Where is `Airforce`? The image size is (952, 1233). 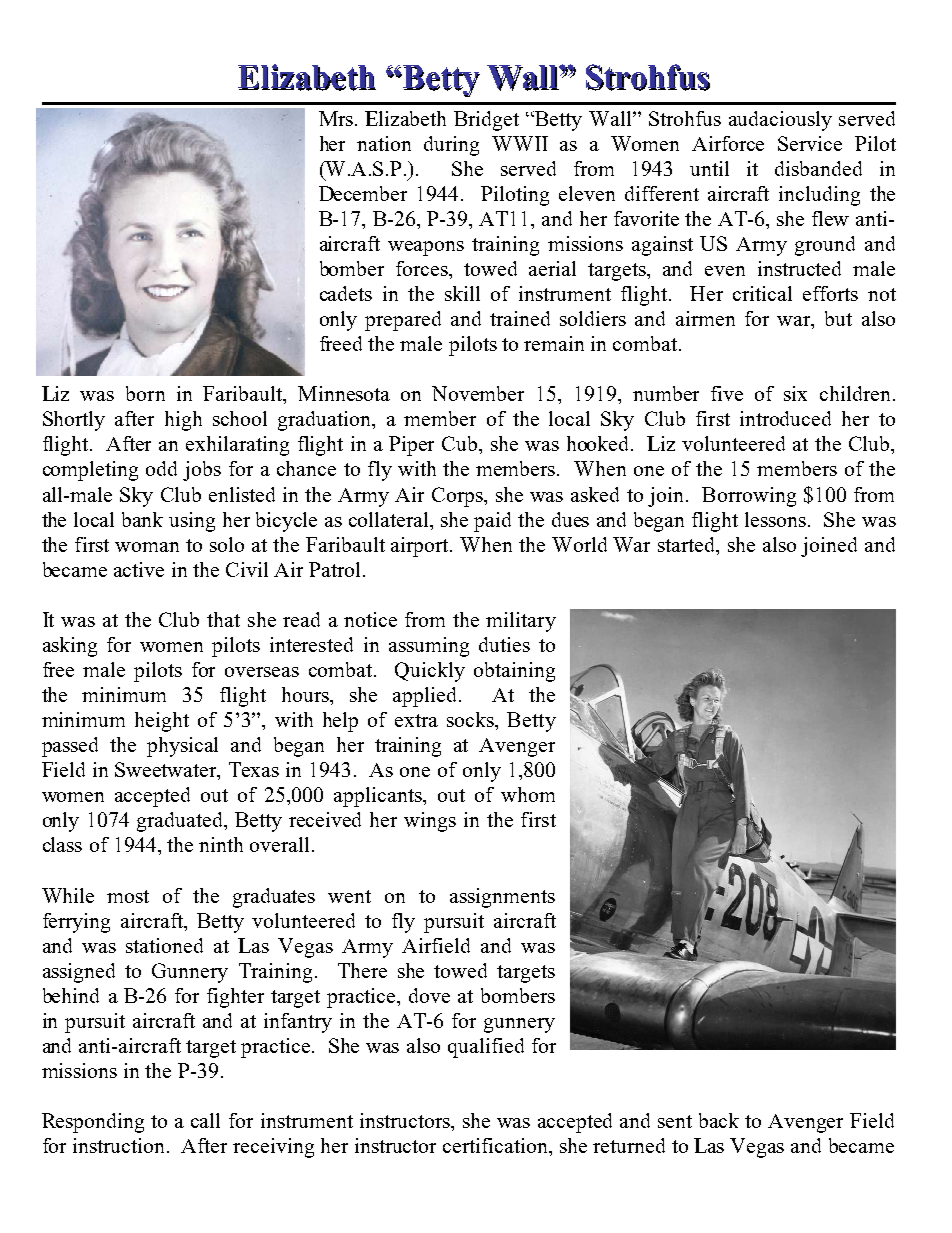 Airforce is located at coordinates (728, 143).
